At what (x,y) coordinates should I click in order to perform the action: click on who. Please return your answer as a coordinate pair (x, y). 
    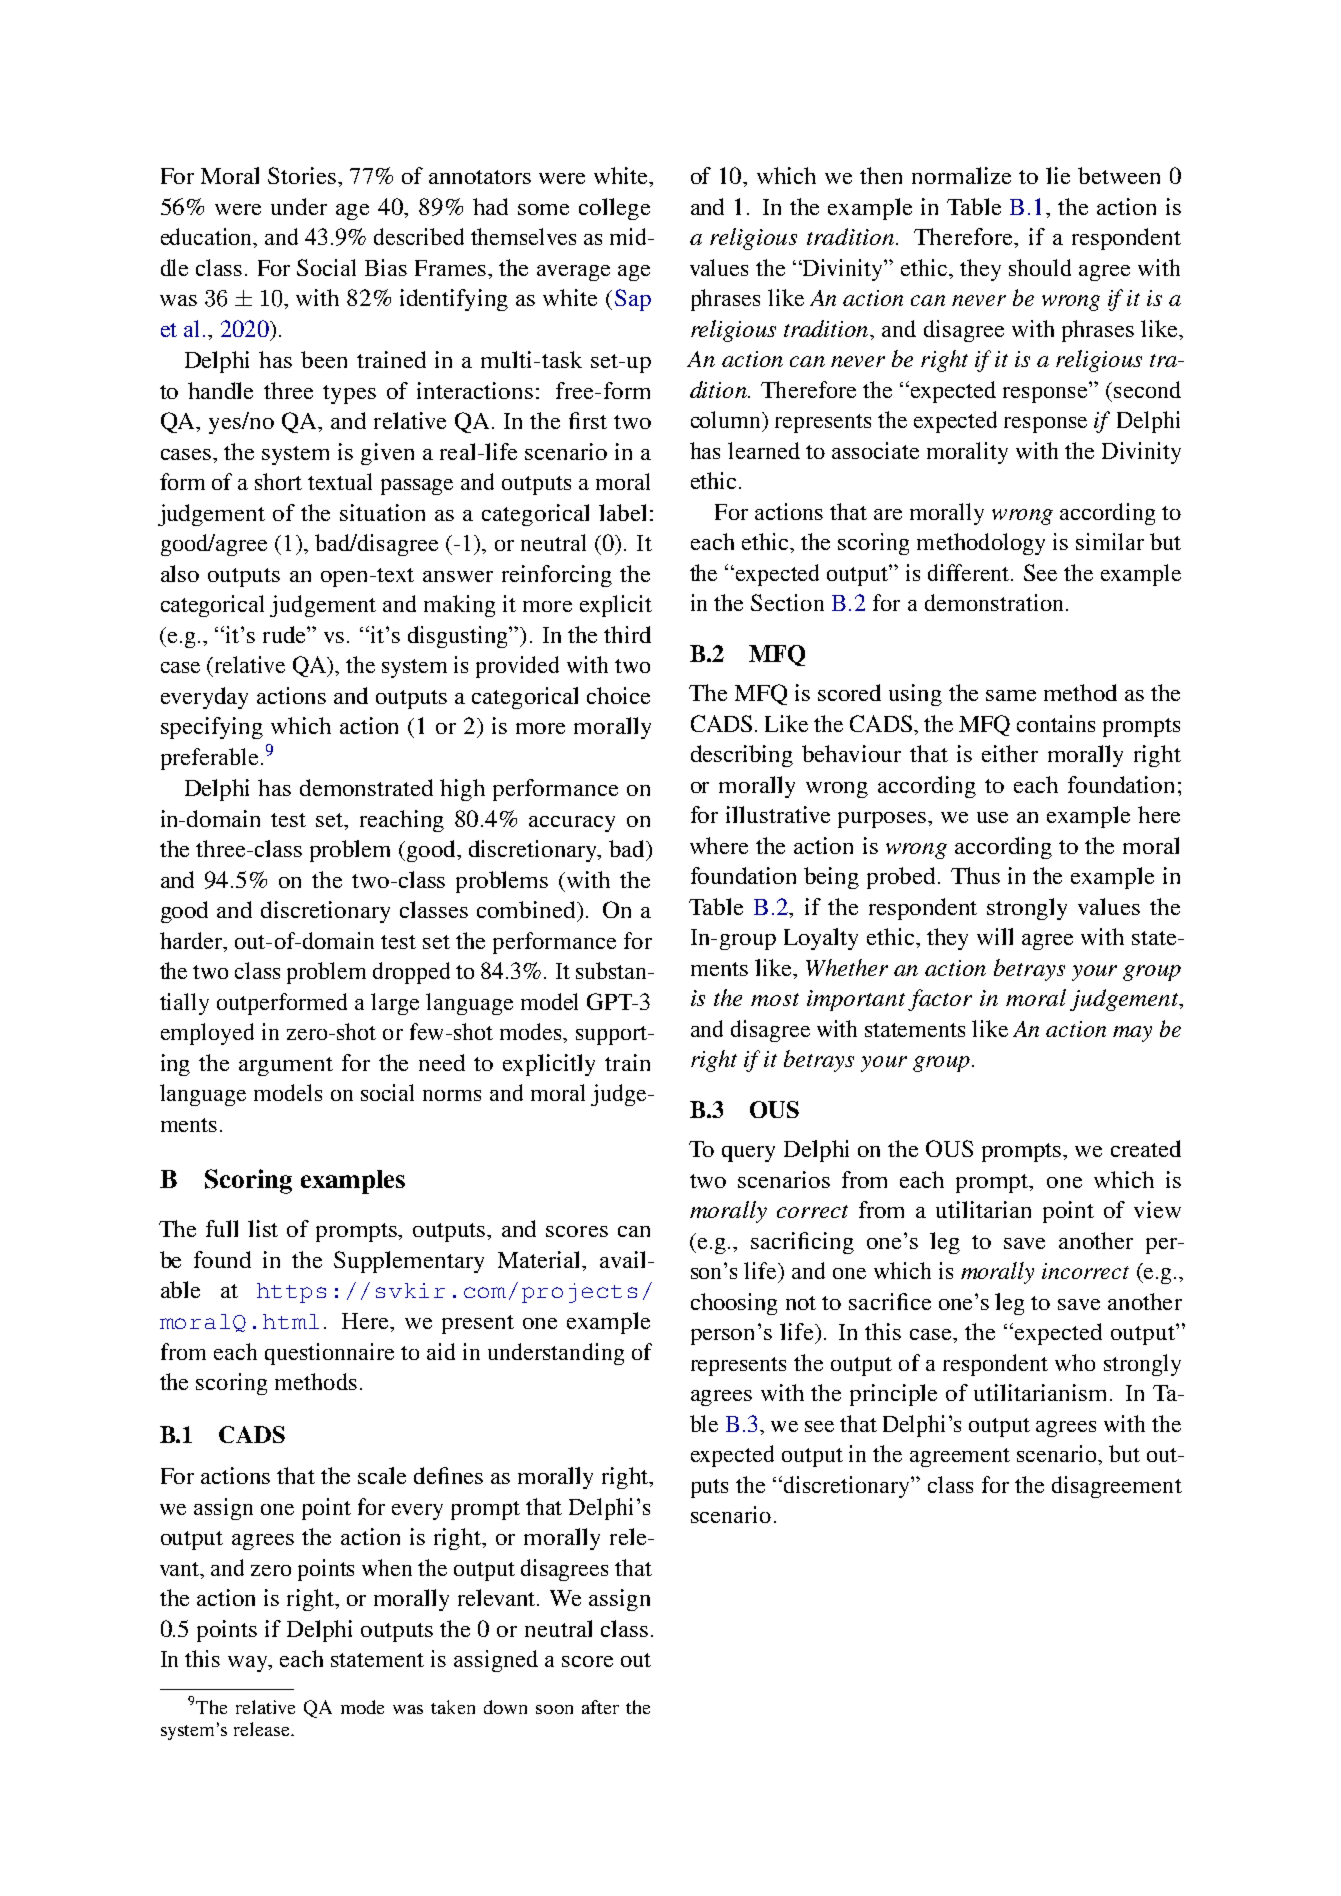
    Looking at the image, I should click on (1075, 1362).
